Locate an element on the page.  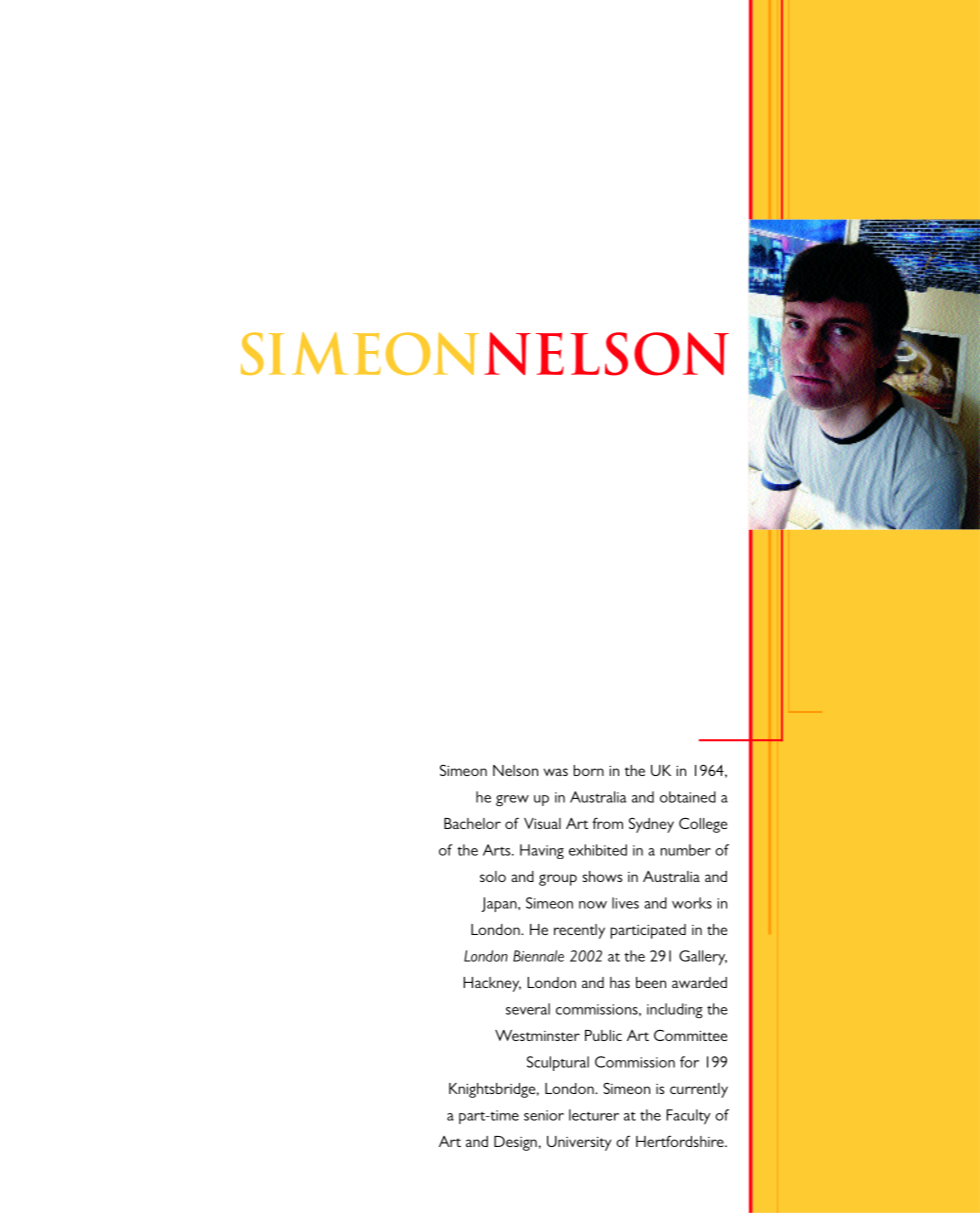
Hackney is located at coordinates (492, 984).
